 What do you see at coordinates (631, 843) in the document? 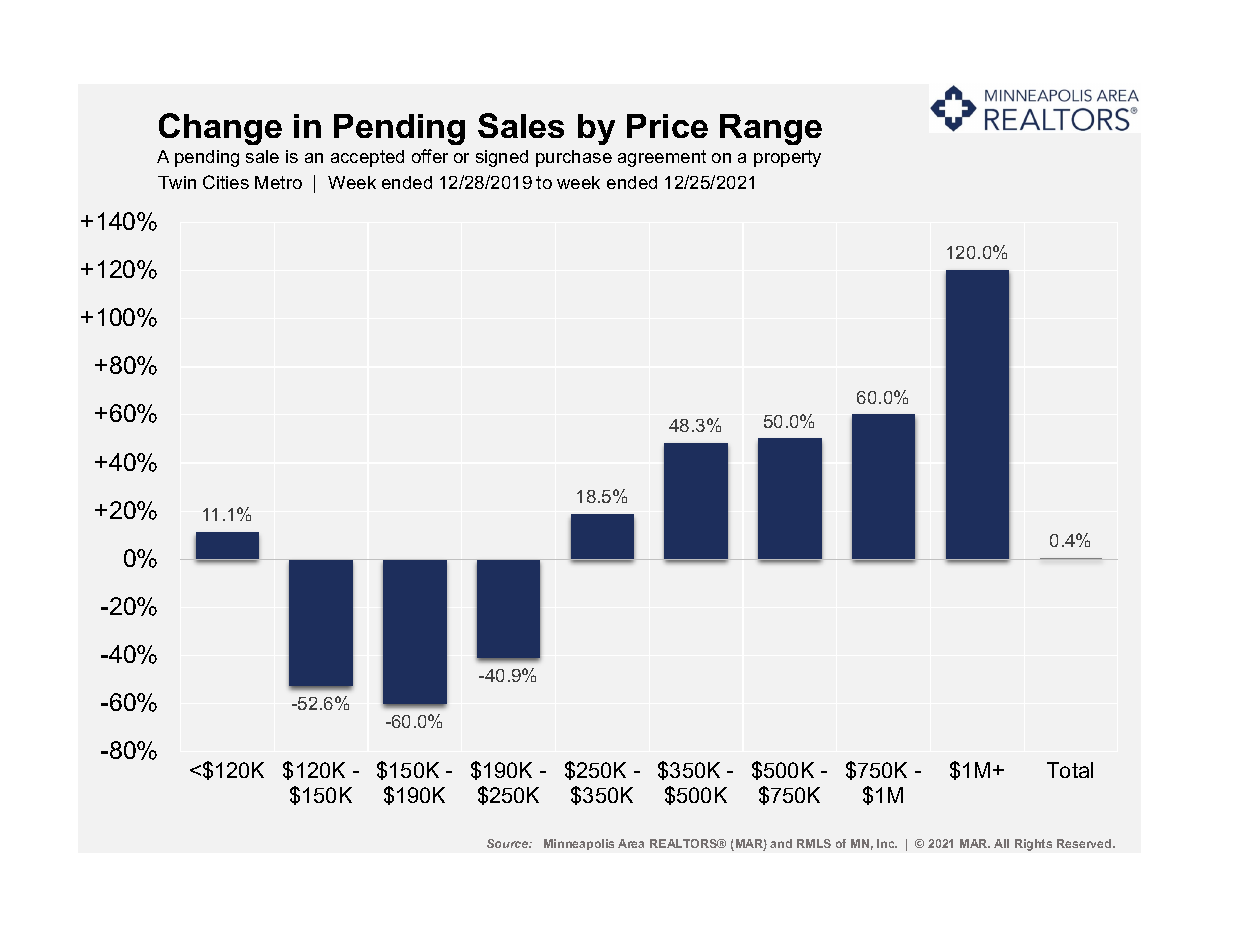
I see `Area` at bounding box center [631, 843].
